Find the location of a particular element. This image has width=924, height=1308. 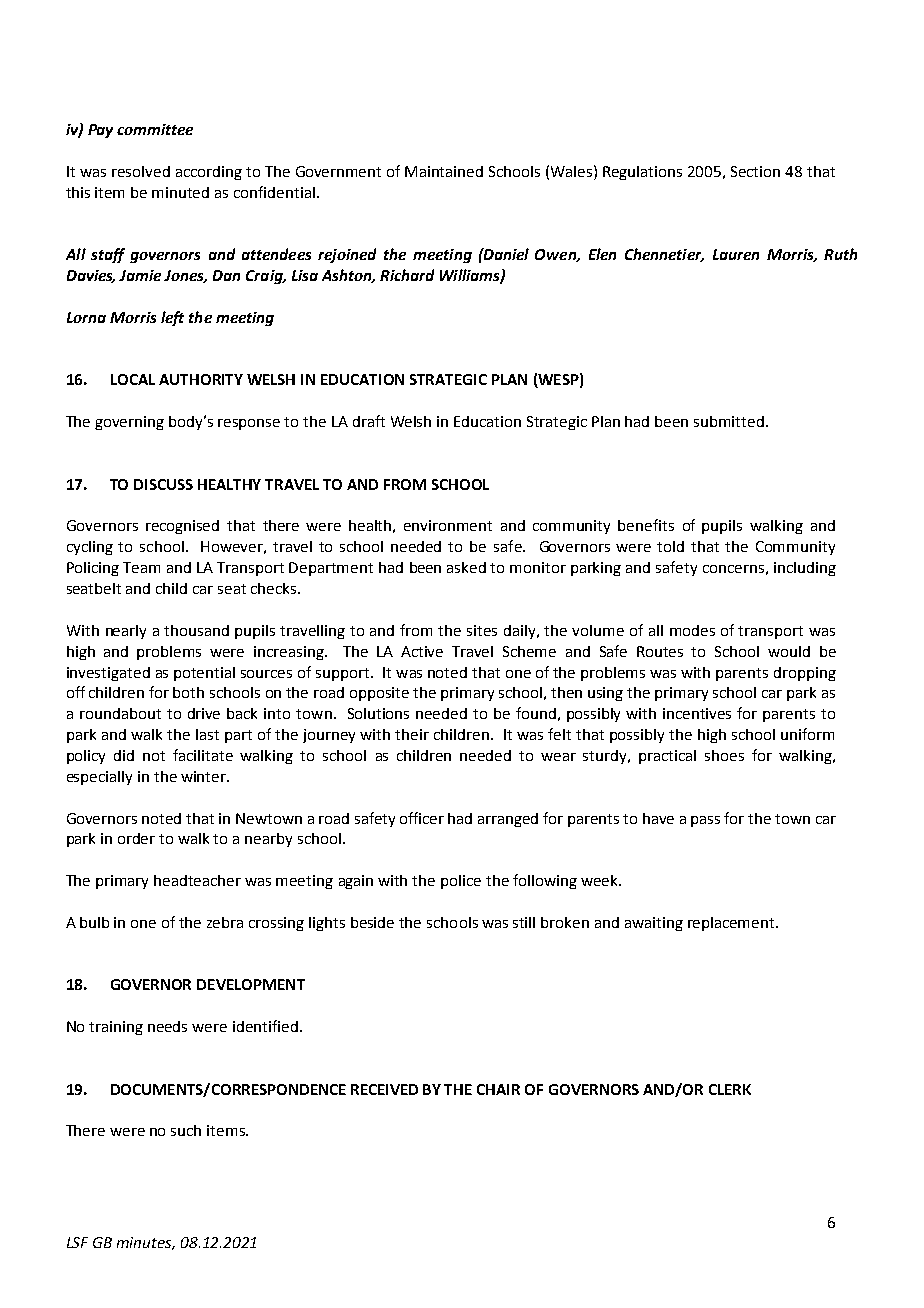

Maintained is located at coordinates (444, 171).
